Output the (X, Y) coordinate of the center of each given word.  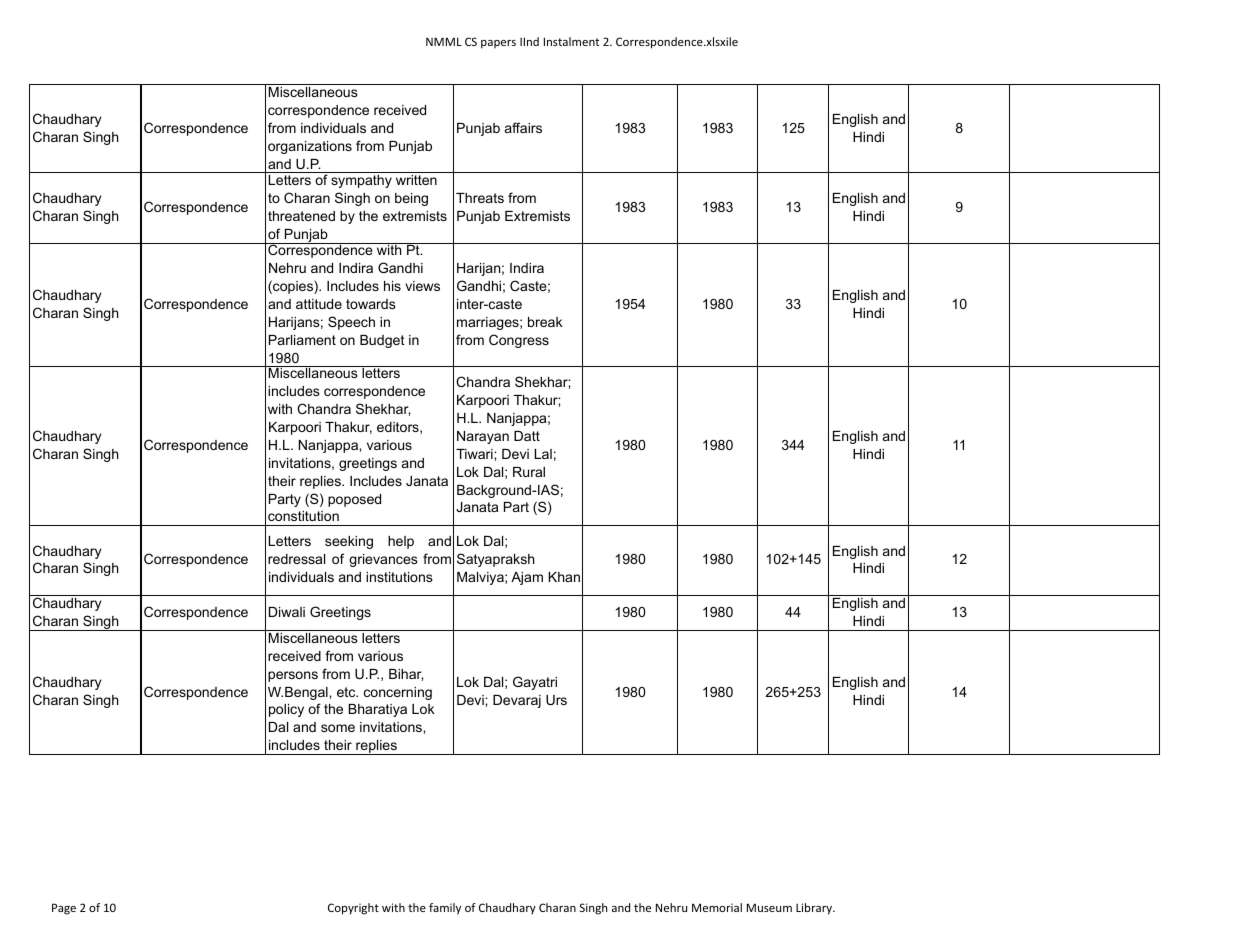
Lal (543, 454)
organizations (310, 147)
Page (64, 909)
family (445, 909)
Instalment (571, 41)
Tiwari (475, 454)
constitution (303, 516)
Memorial (717, 907)
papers (498, 44)
